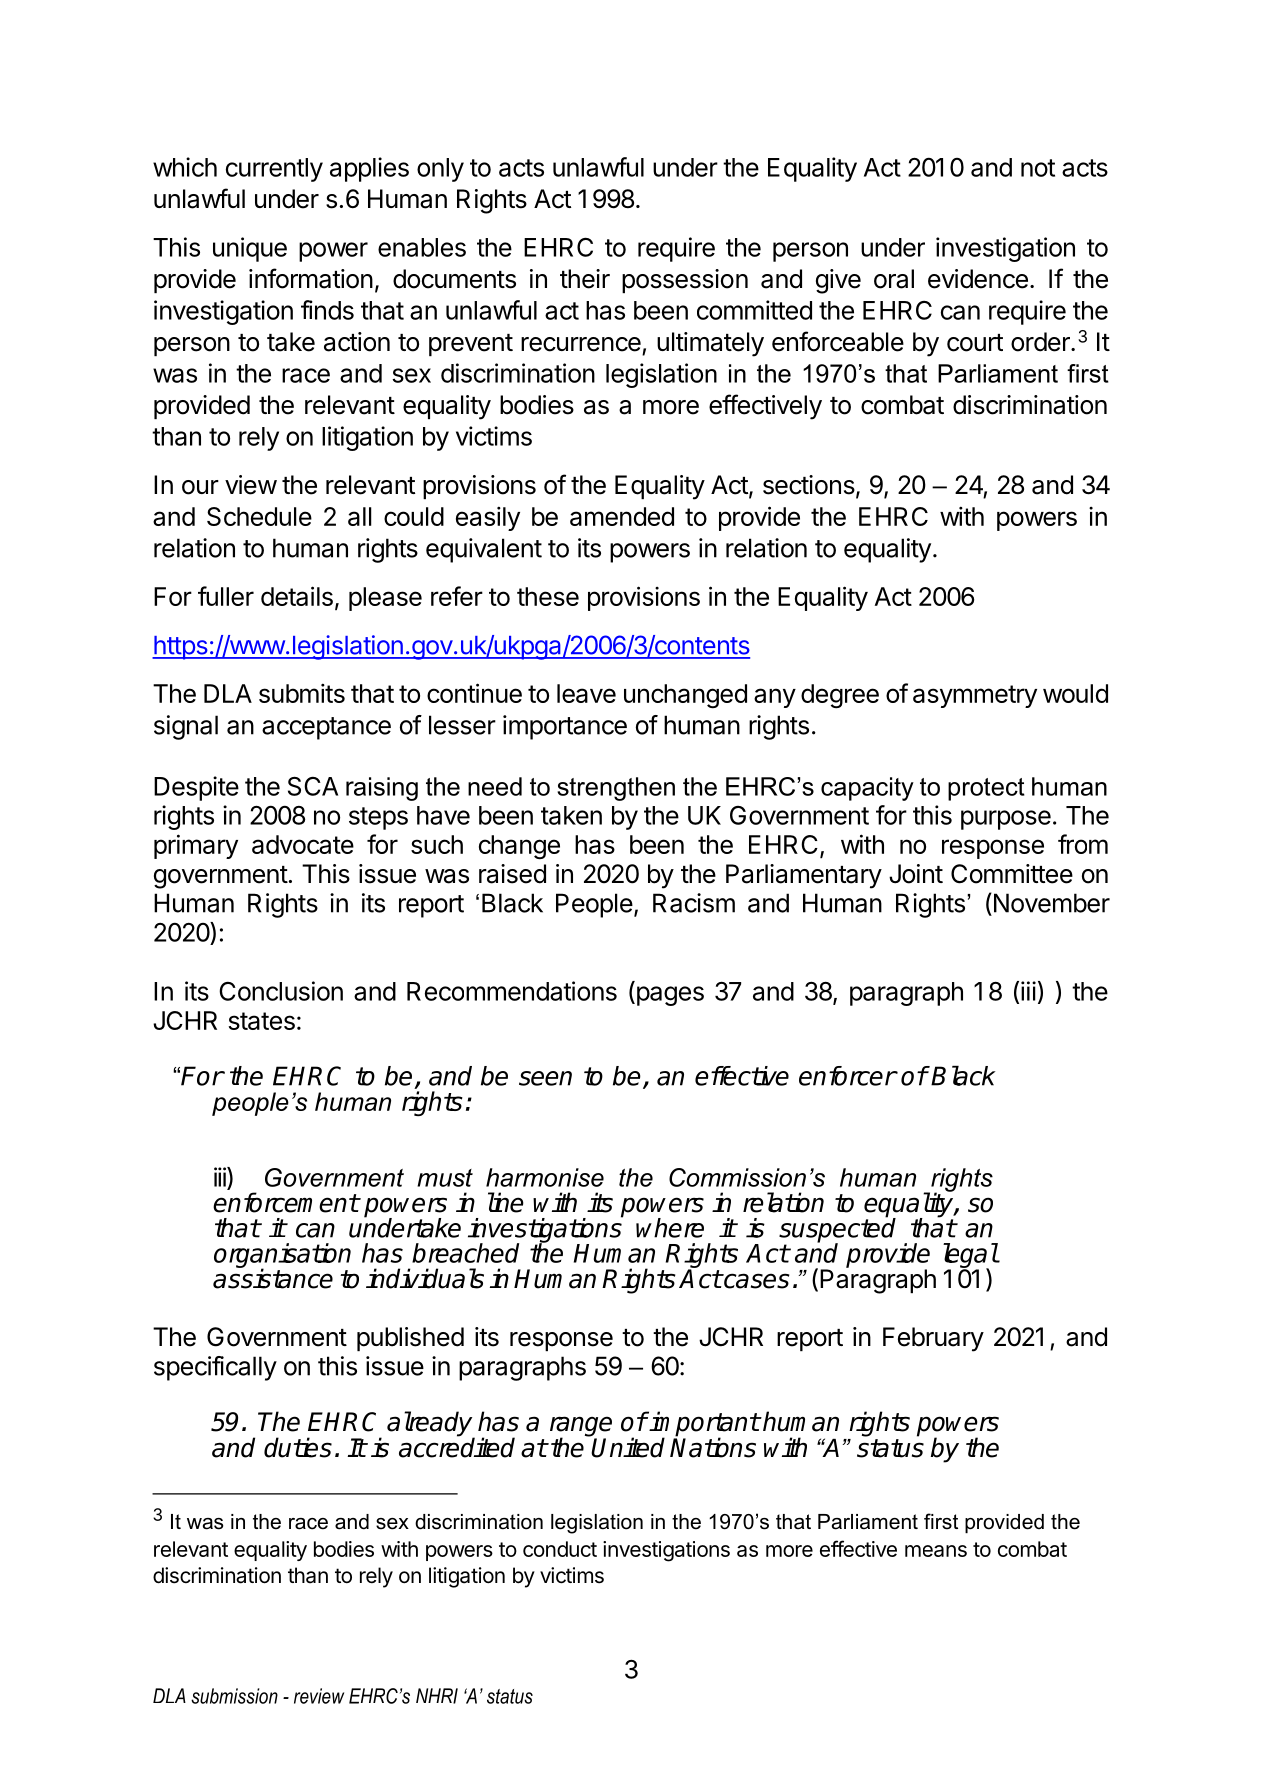  What do you see at coordinates (297, 596) in the screenshot?
I see `details` at bounding box center [297, 596].
